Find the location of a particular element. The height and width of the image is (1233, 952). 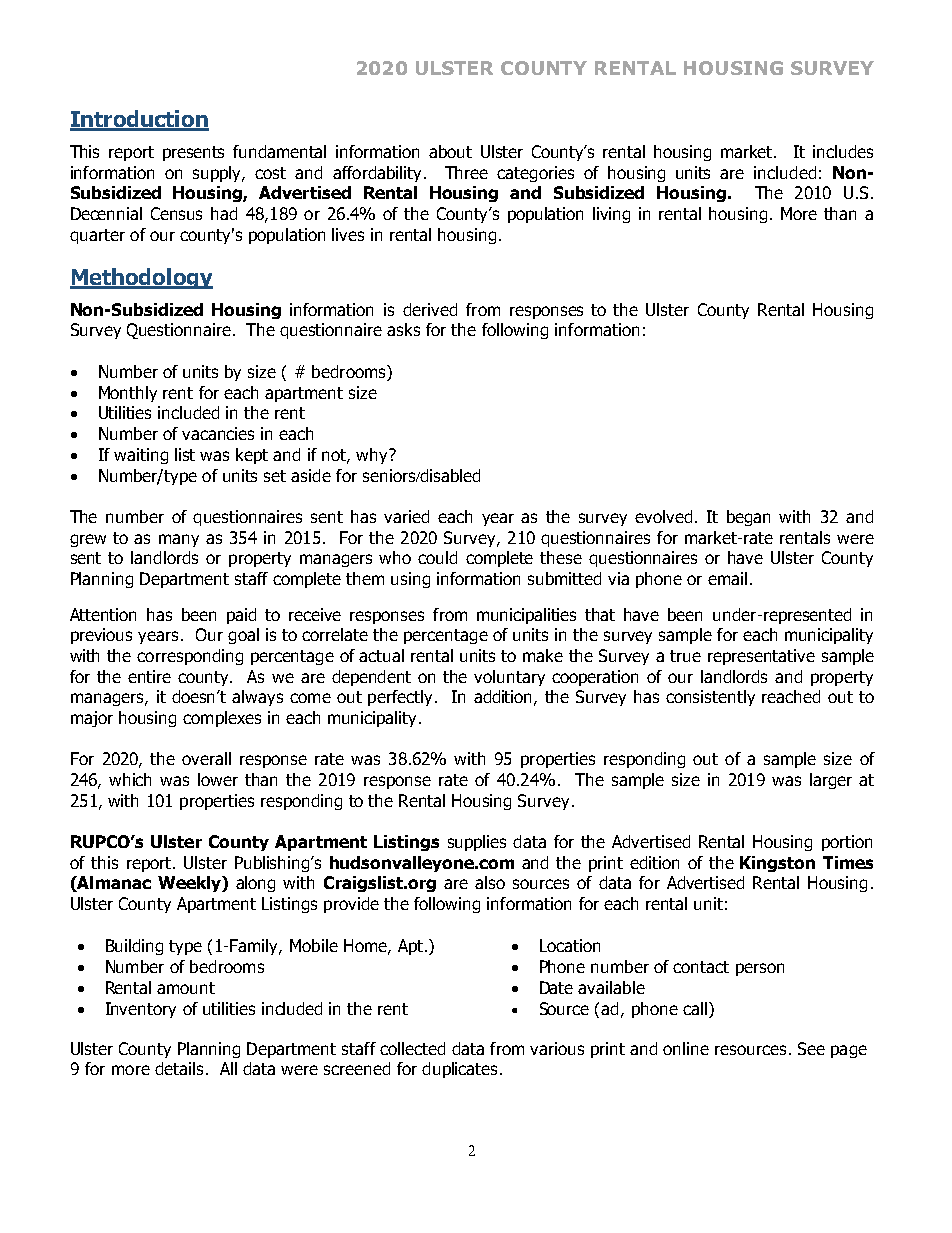

about is located at coordinates (450, 151).
